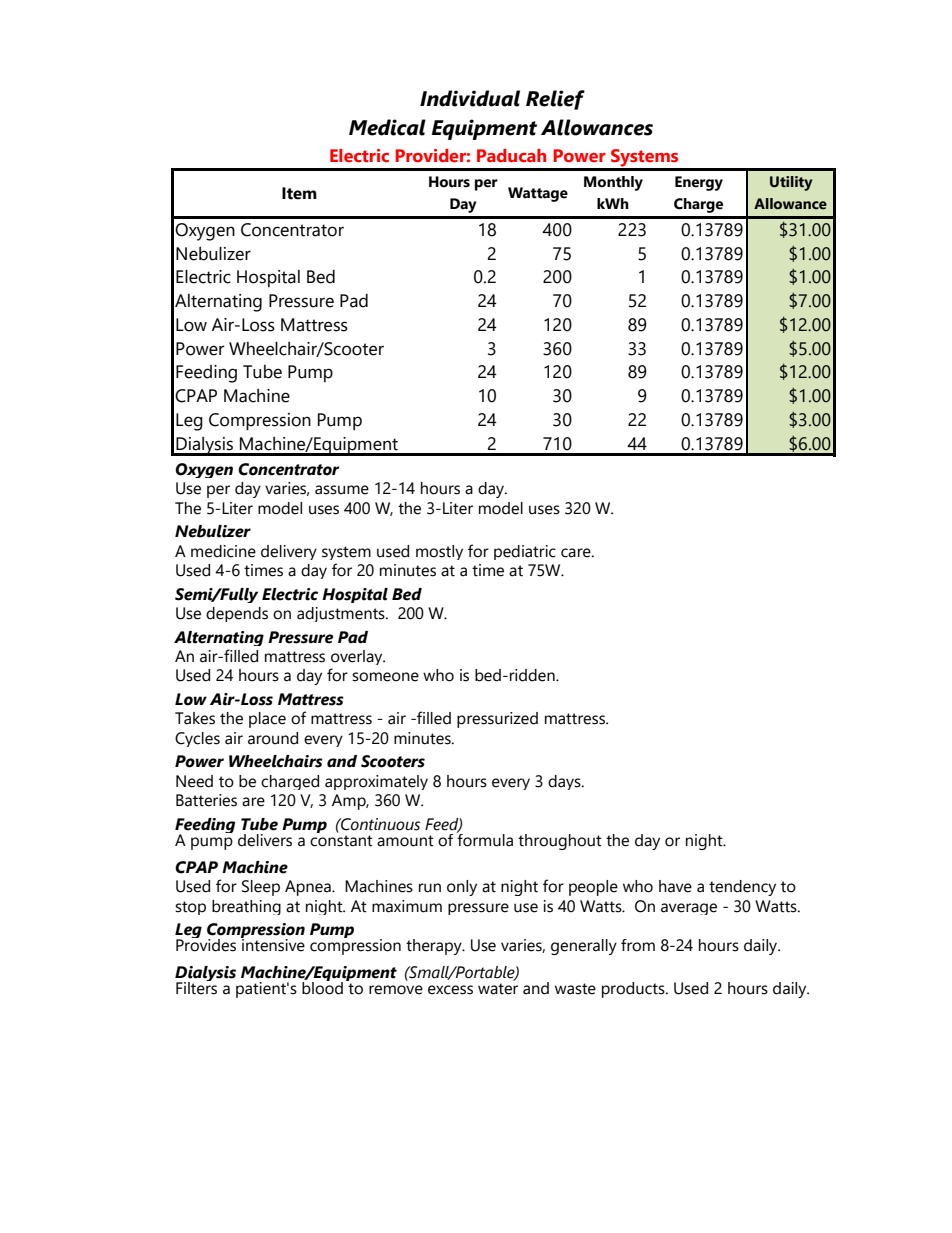 Image resolution: width=952 pixels, height=1233 pixels. Describe the element at coordinates (699, 183) in the page. I see `Energy` at that location.
